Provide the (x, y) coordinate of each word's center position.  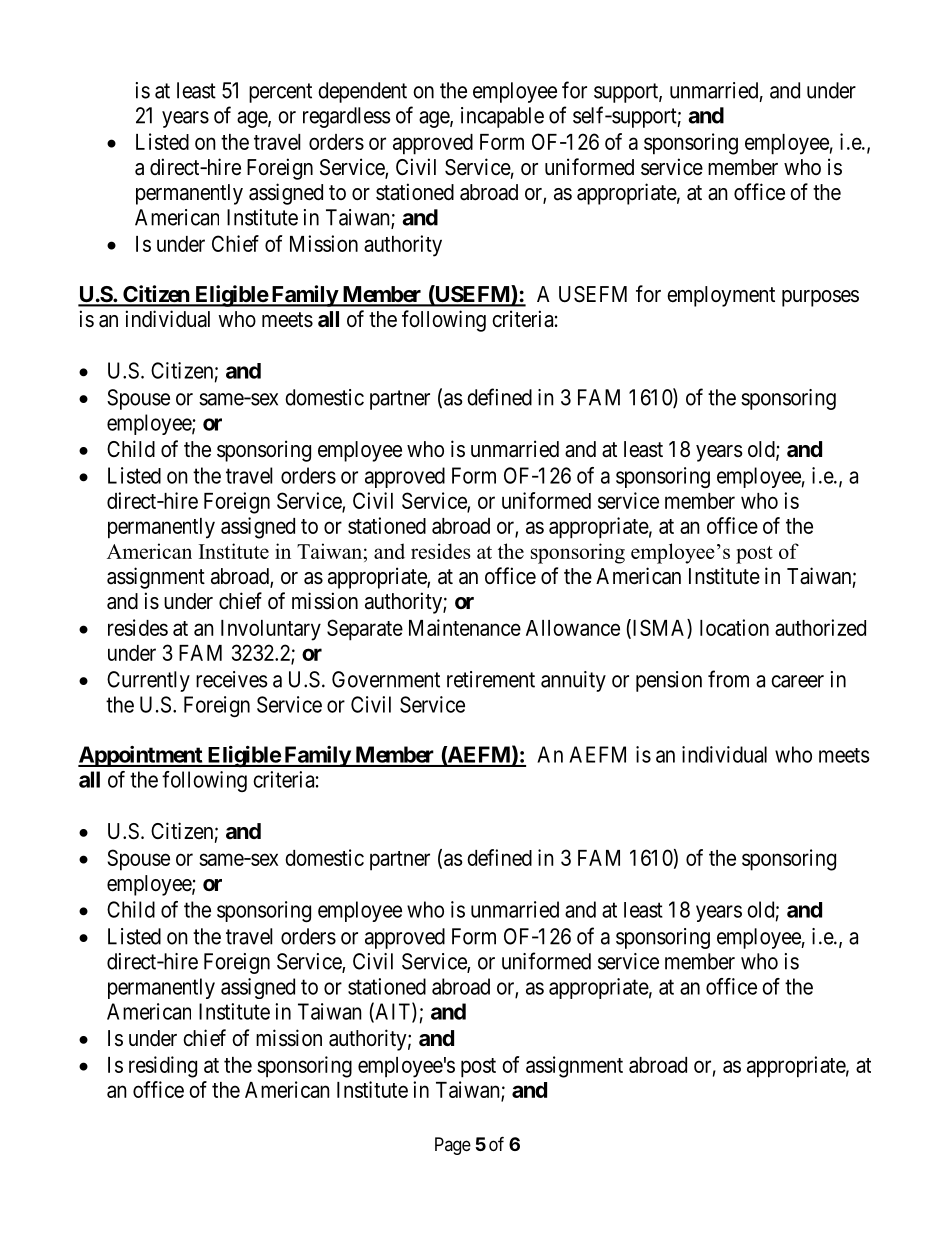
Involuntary (271, 630)
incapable (502, 117)
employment (721, 296)
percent (280, 93)
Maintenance (465, 627)
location (734, 627)
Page (453, 1146)
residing (163, 1067)
